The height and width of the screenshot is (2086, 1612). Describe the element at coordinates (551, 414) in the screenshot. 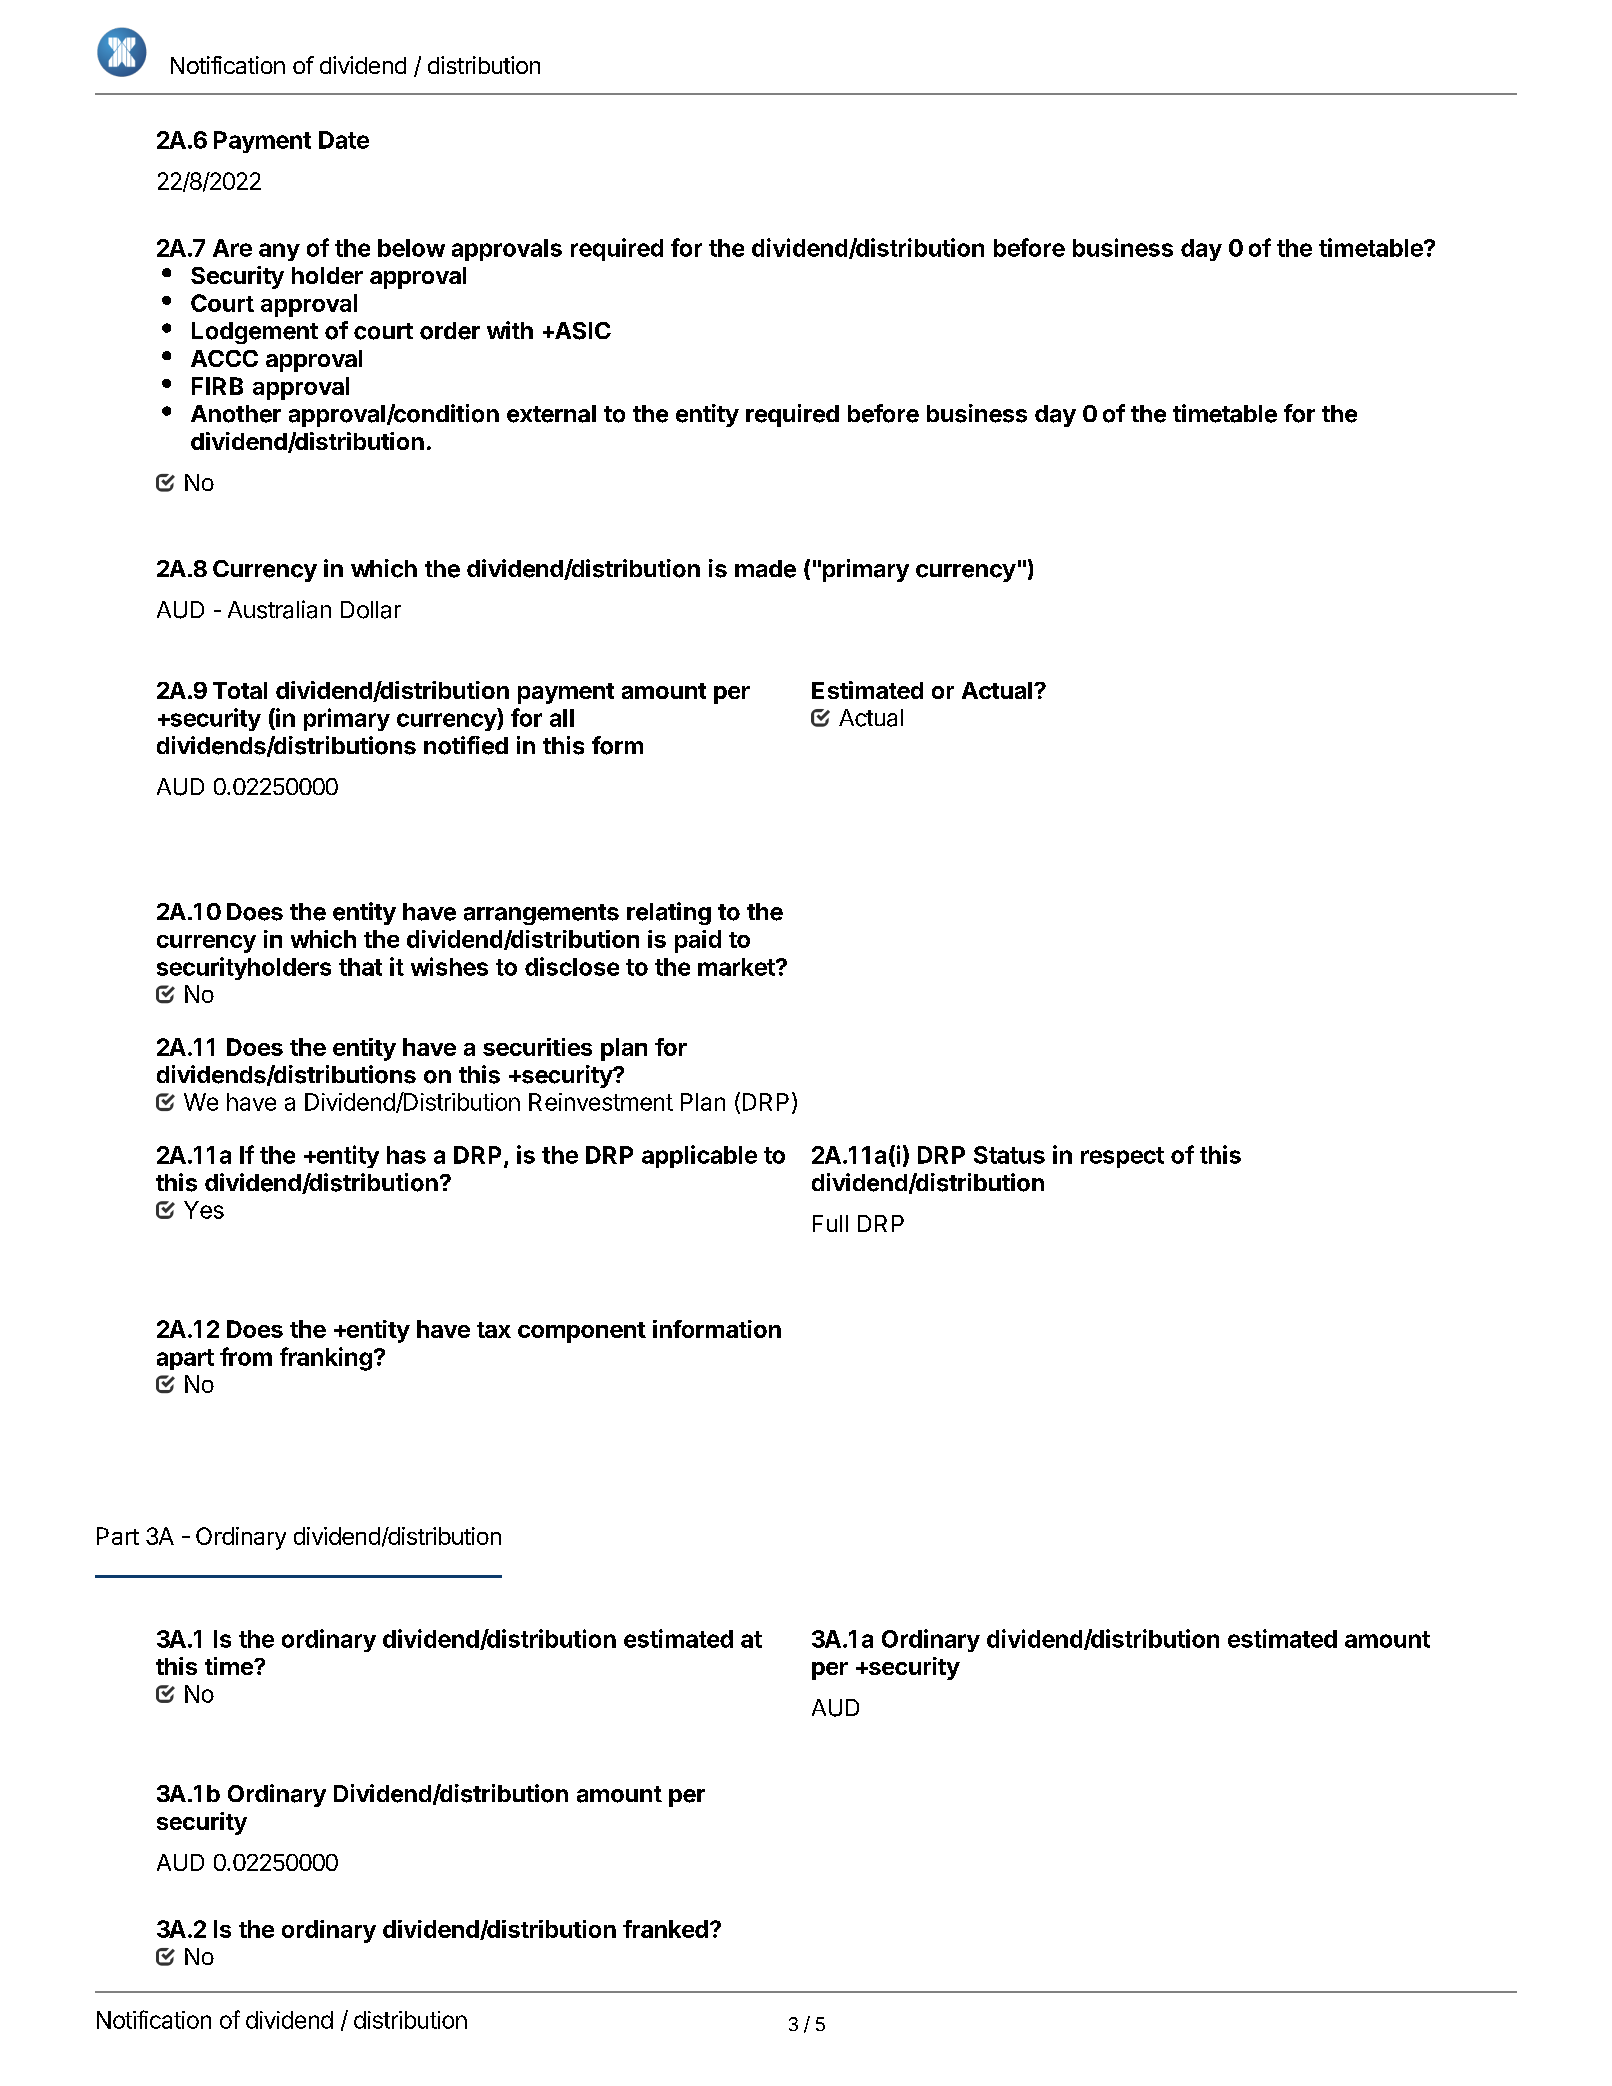

I see `external` at that location.
